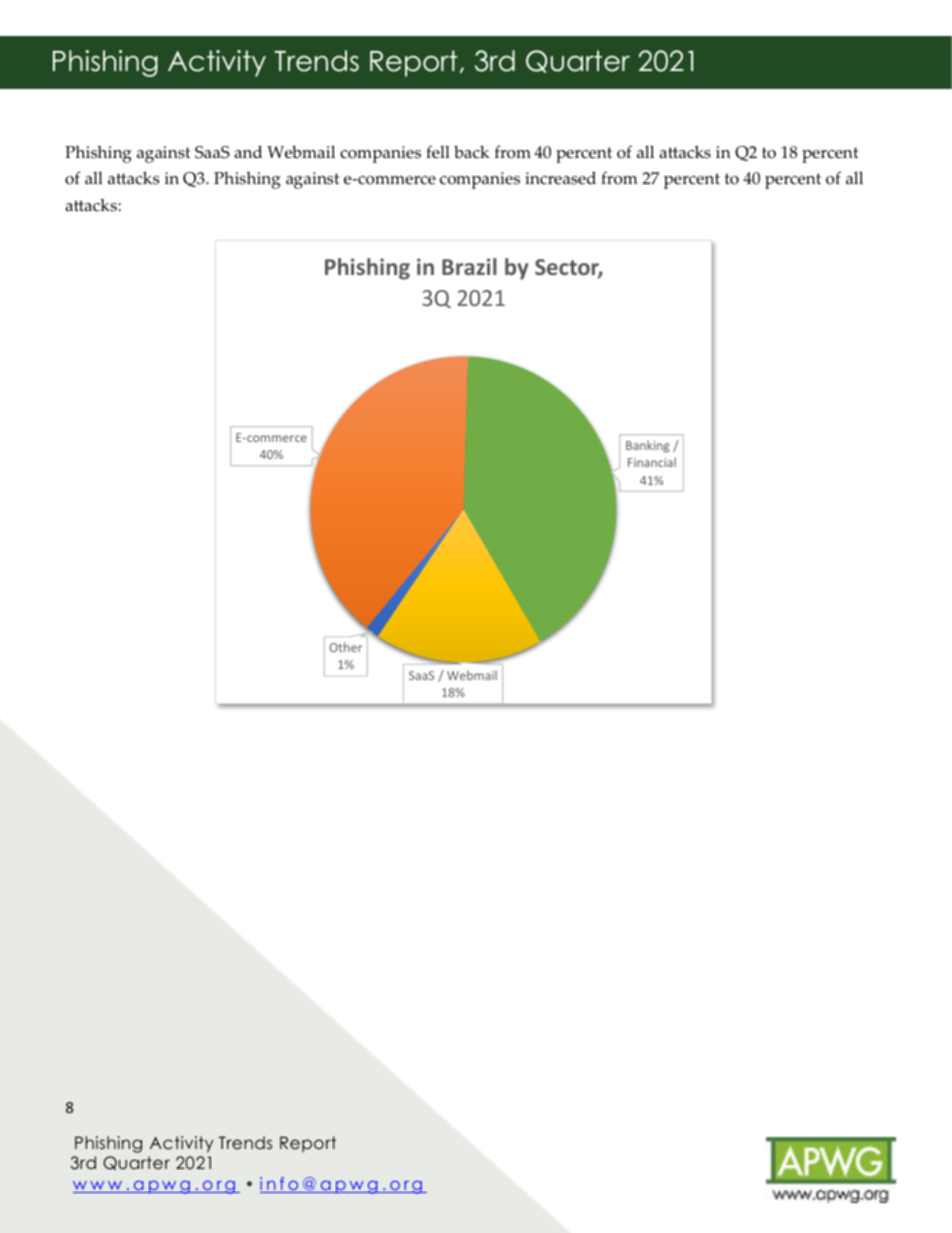 The width and height of the screenshot is (952, 1233). What do you see at coordinates (560, 178) in the screenshot?
I see `increased` at bounding box center [560, 178].
